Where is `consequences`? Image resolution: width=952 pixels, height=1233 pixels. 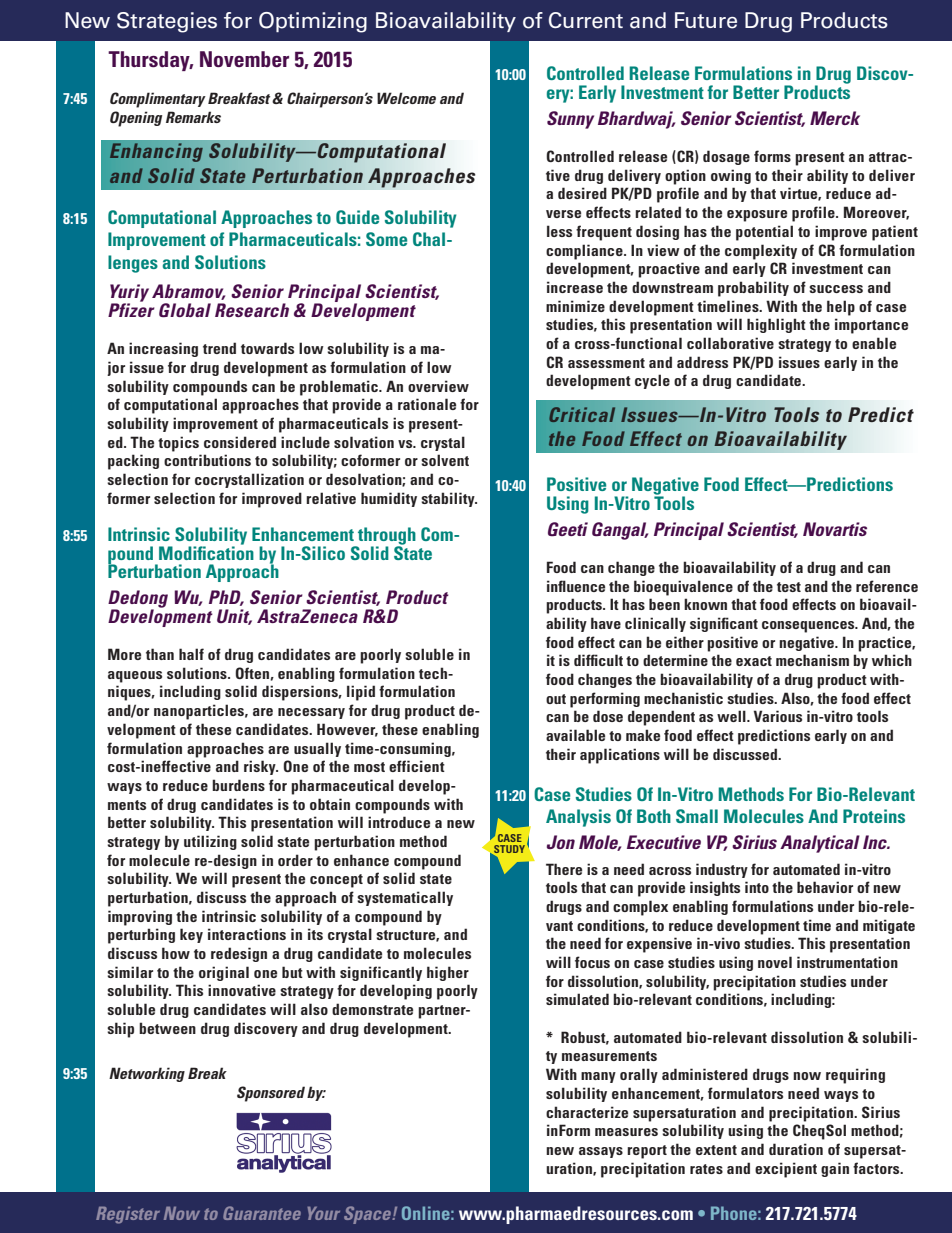
consequences is located at coordinates (809, 627).
